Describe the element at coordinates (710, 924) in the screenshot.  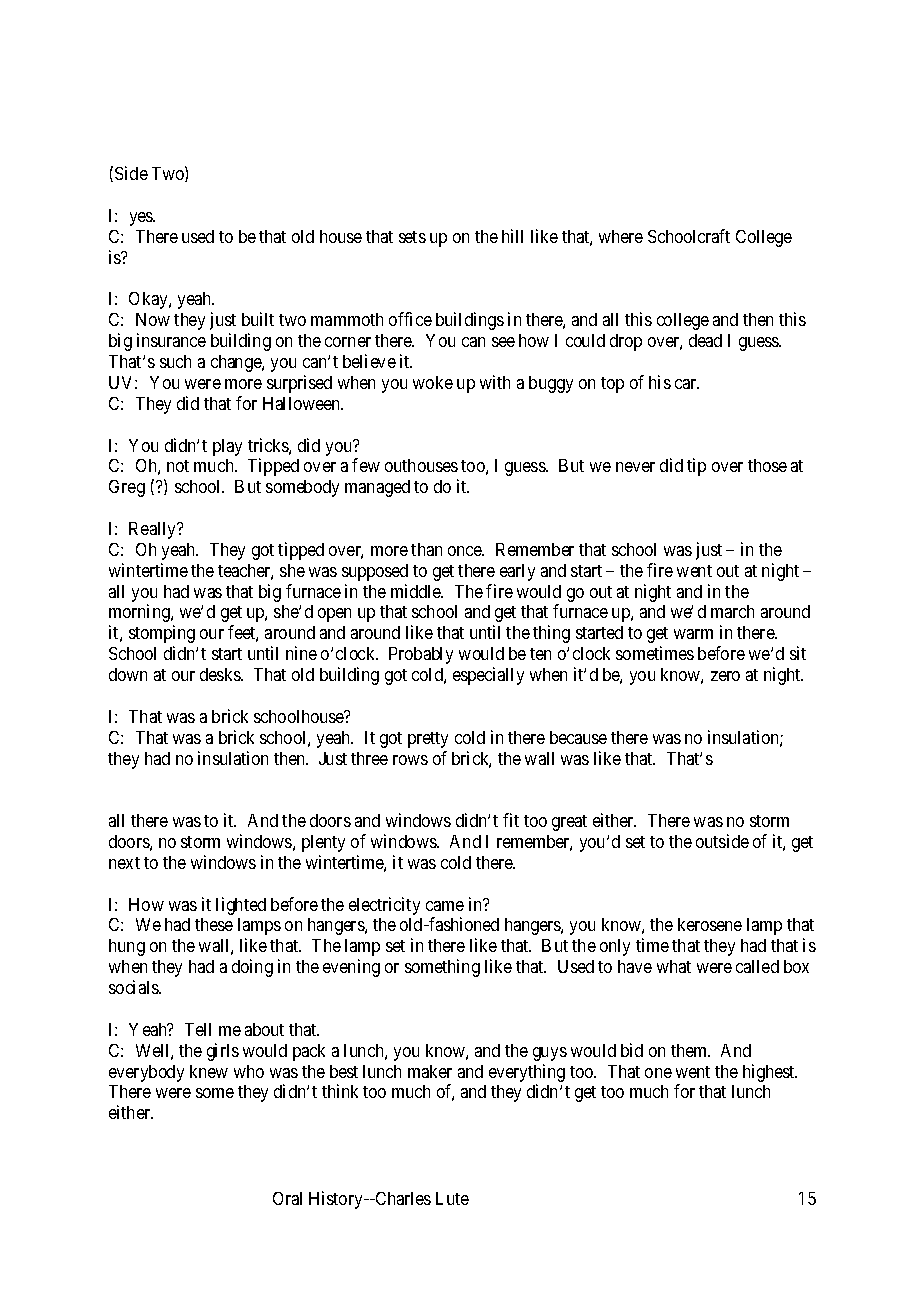
I see `kerosene` at that location.
